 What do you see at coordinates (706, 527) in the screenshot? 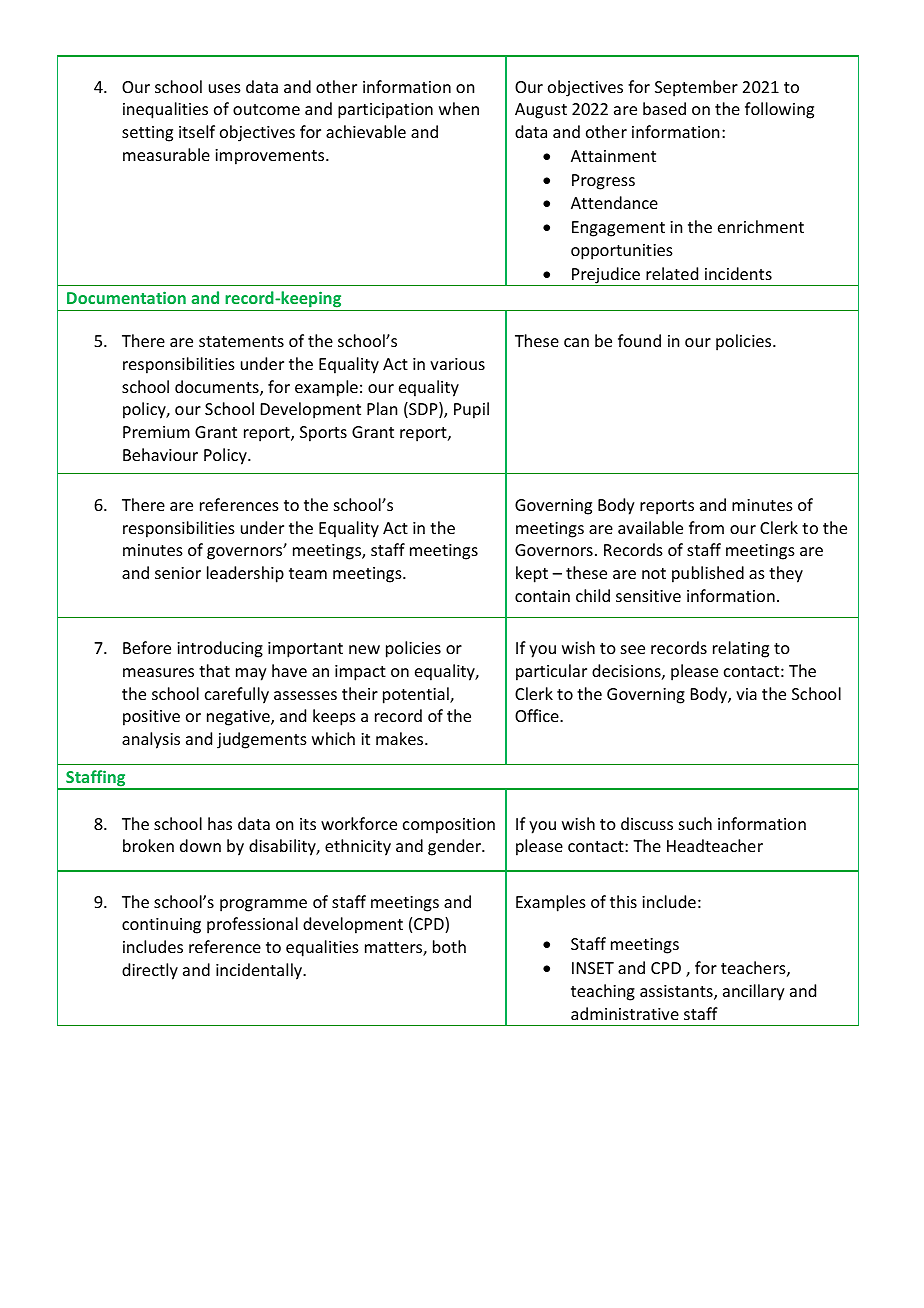
I see `from` at bounding box center [706, 527].
